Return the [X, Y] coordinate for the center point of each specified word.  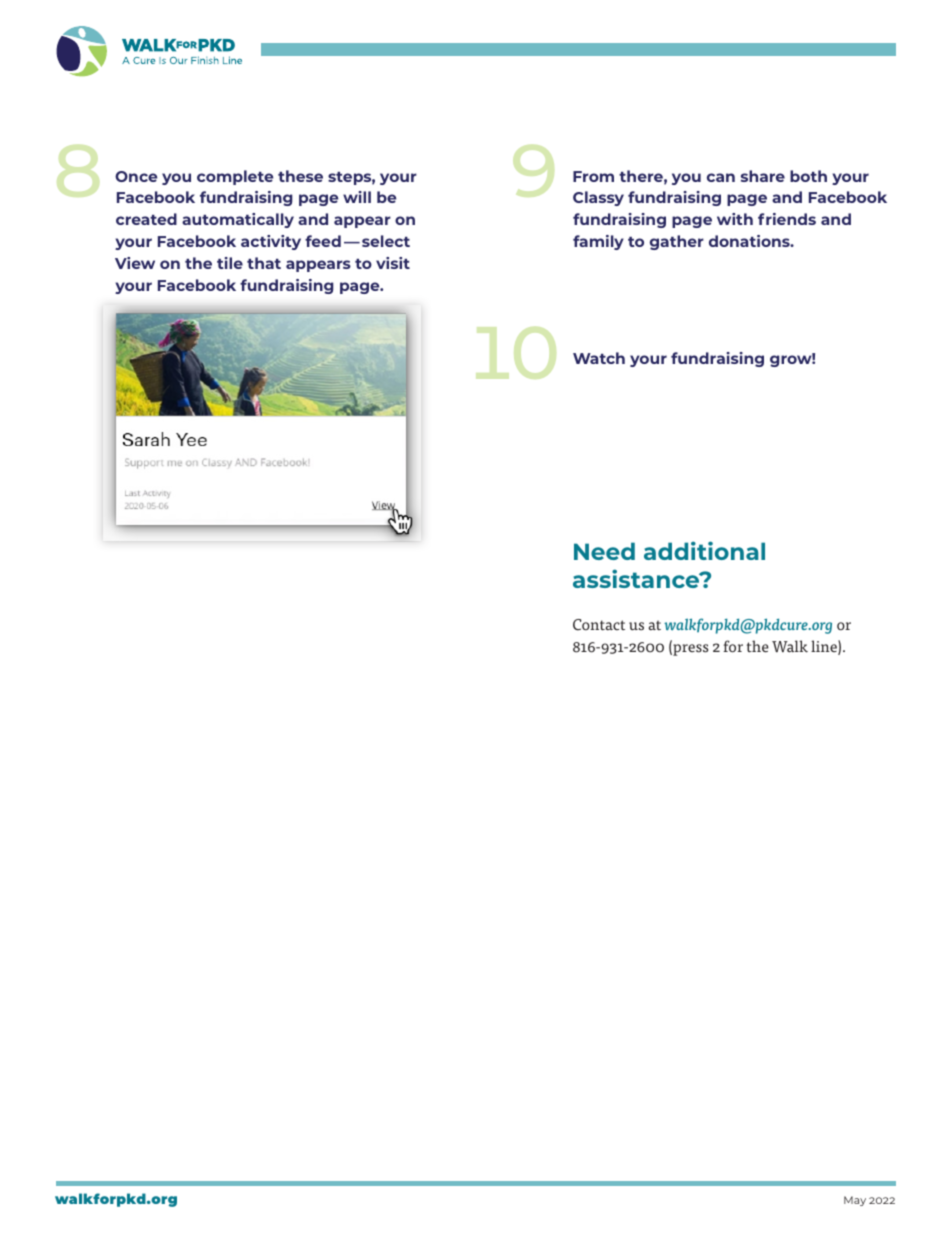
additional [704, 550]
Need [604, 551]
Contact [599, 625]
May [855, 1201]
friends [787, 219]
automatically [238, 220]
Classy [598, 198]
